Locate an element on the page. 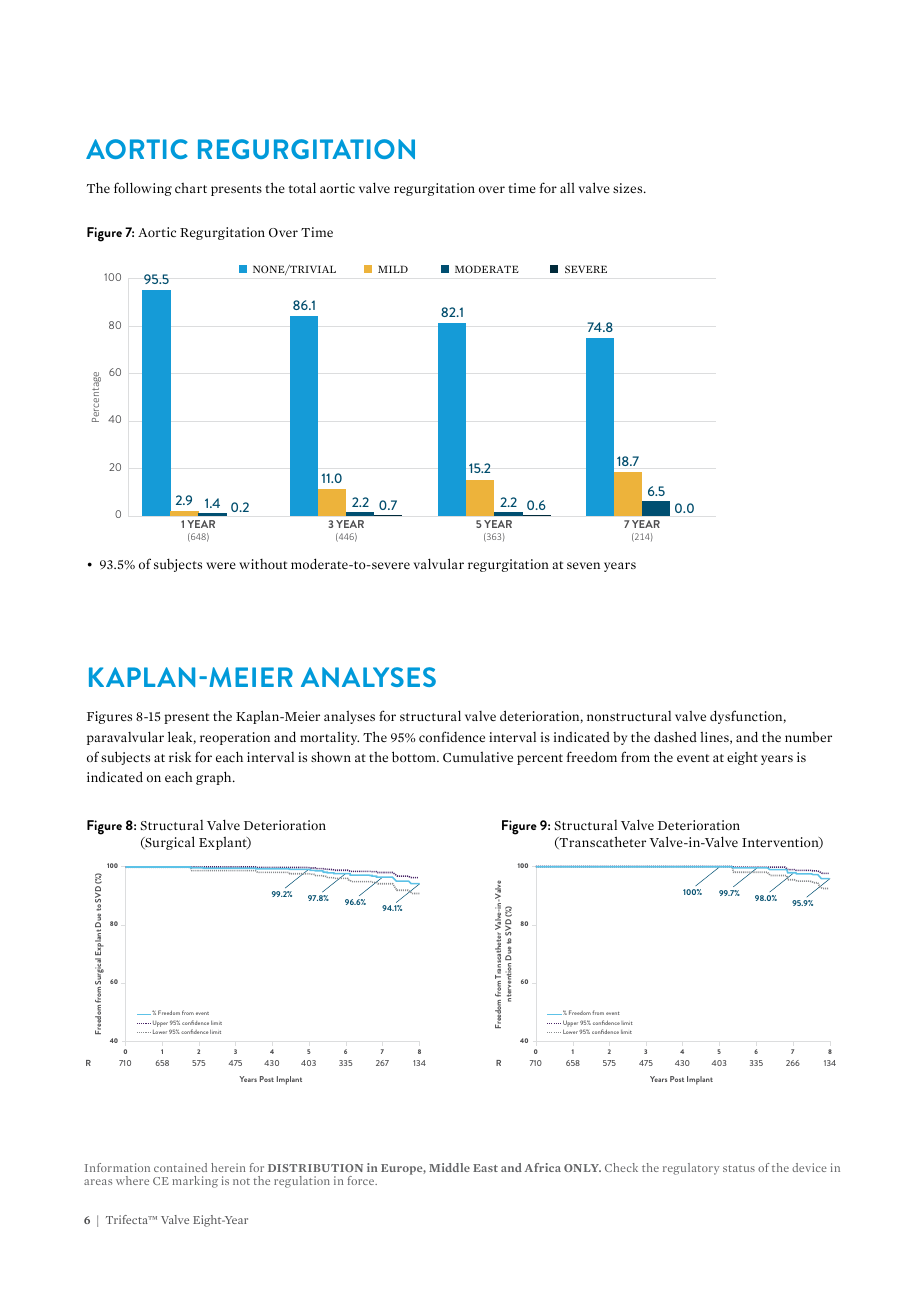 The height and width of the image is (1308, 924). number is located at coordinates (808, 737).
